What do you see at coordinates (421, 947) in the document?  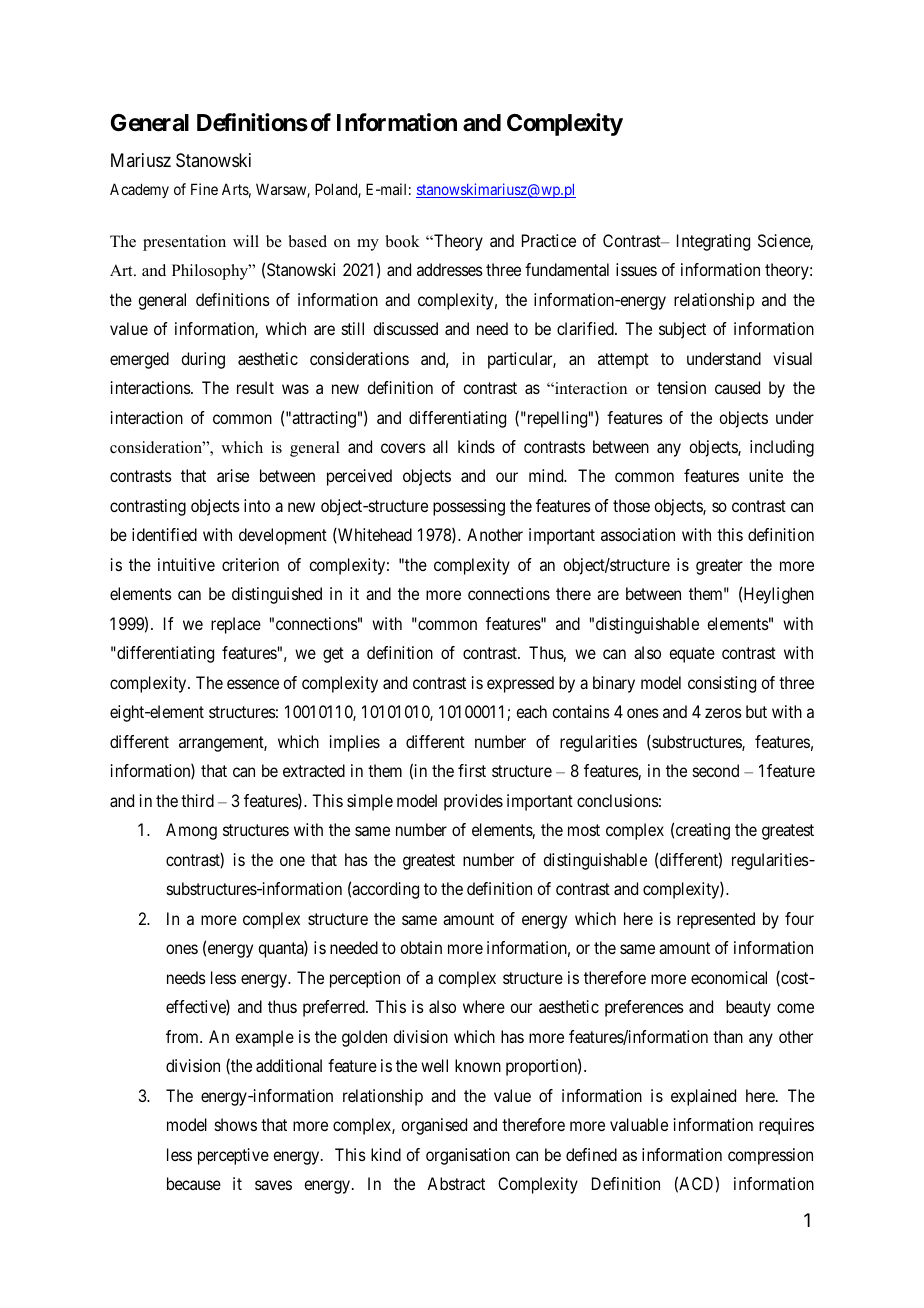 I see `obtain` at bounding box center [421, 947].
